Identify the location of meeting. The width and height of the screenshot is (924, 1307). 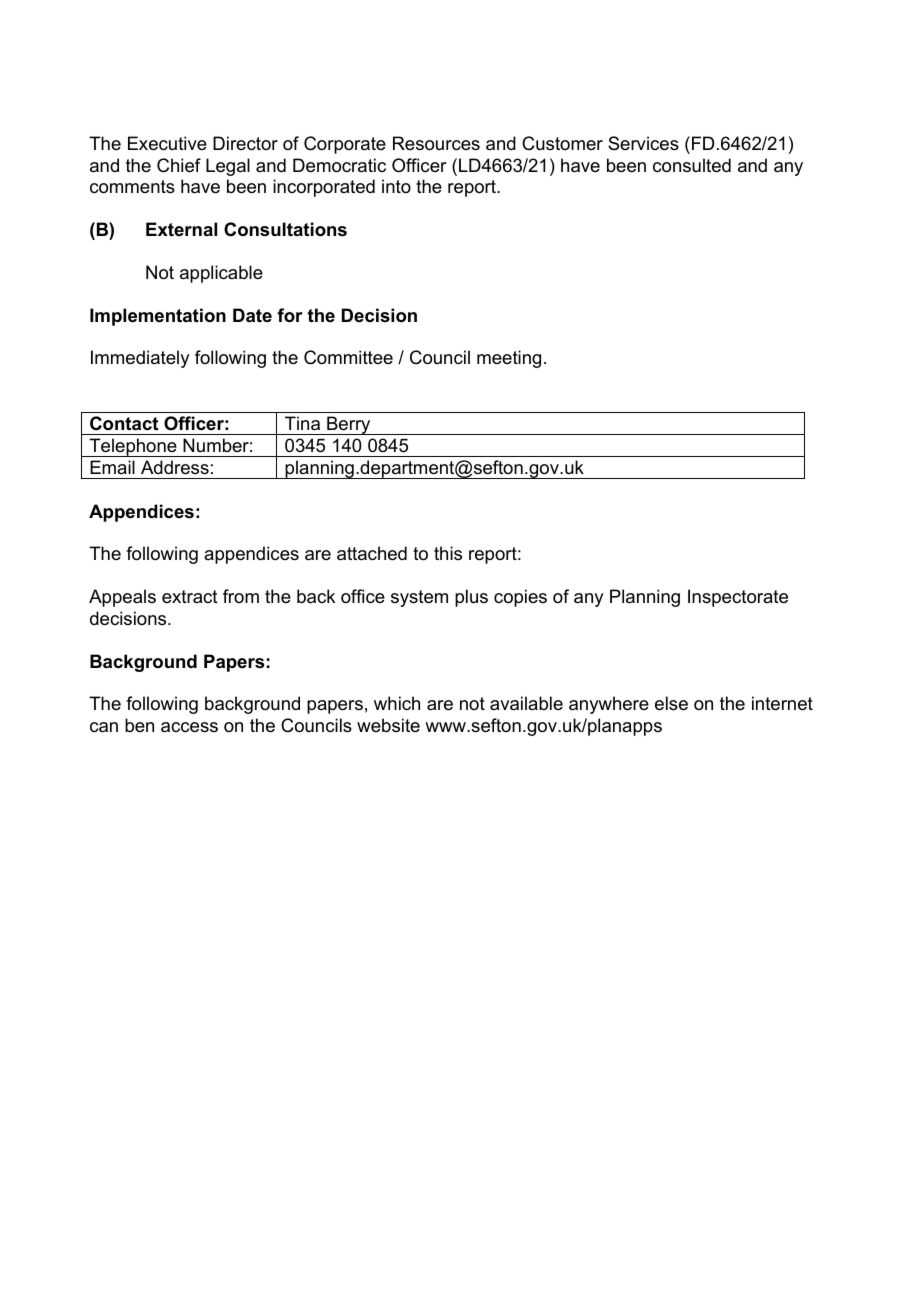
(509, 359).
